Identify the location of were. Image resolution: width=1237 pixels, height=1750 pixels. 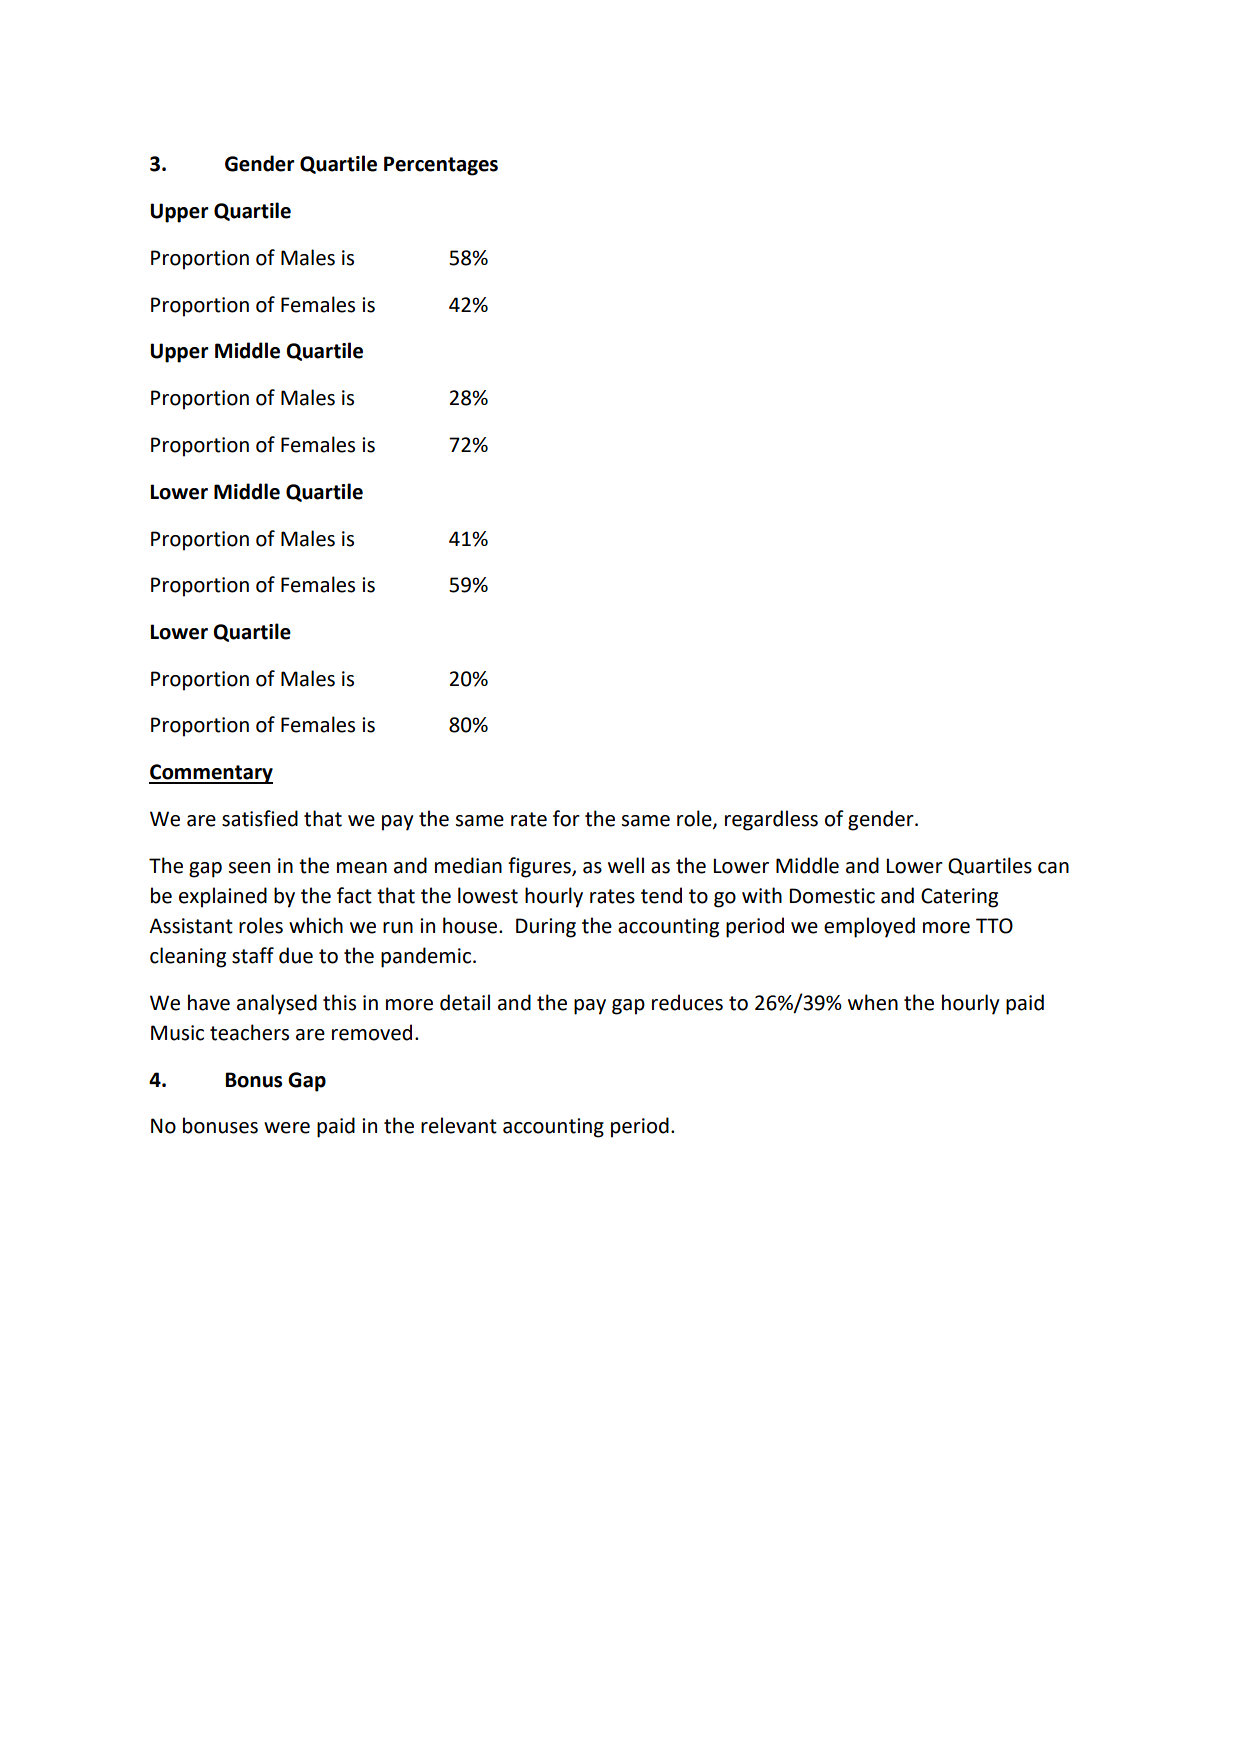
(287, 1128).
